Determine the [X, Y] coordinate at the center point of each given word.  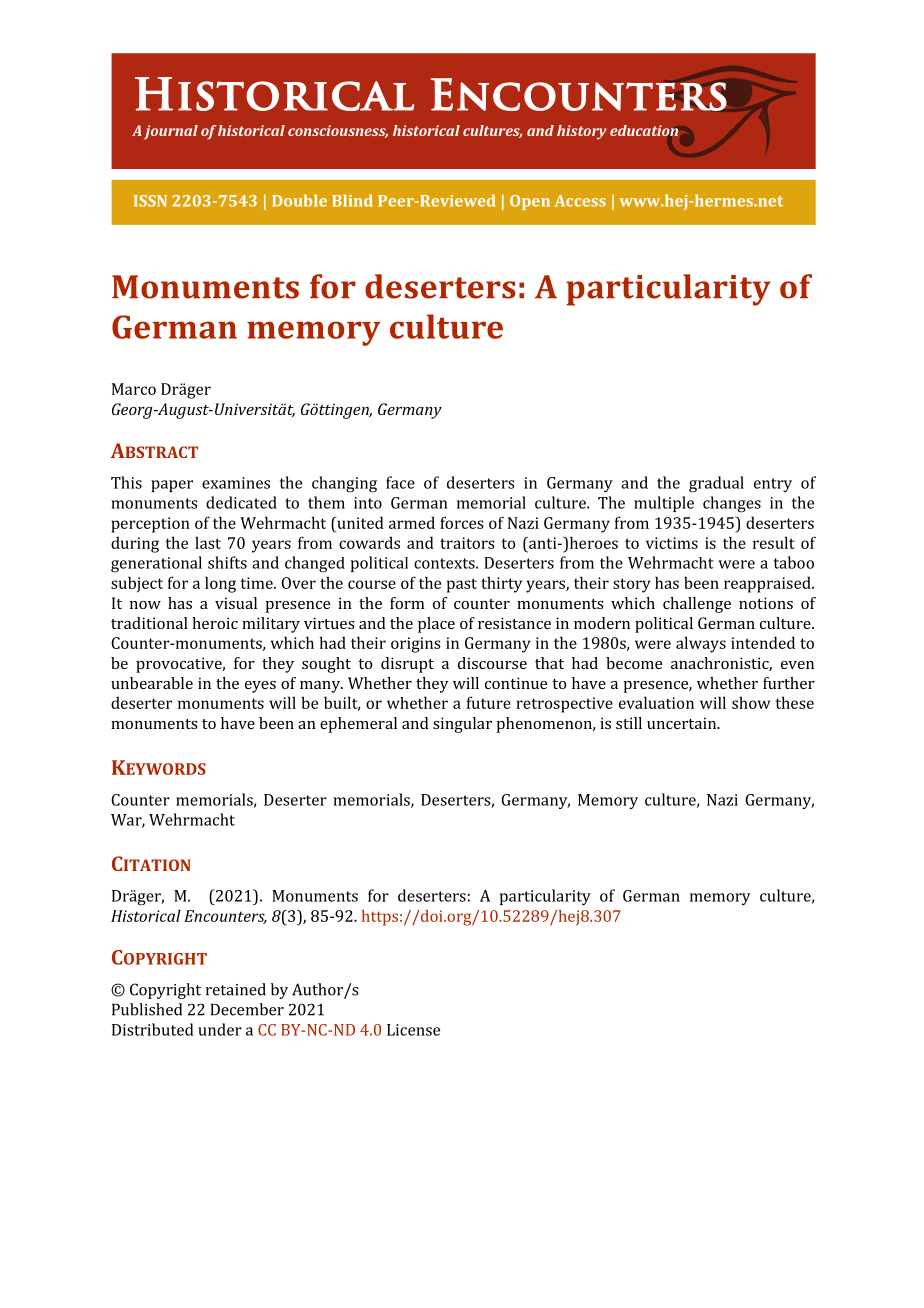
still [629, 723]
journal [171, 132]
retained [236, 989]
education [644, 130]
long [220, 584]
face [400, 482]
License [413, 1030]
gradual [716, 484]
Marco [134, 389]
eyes [260, 687]
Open [530, 202]
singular [462, 725]
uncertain [683, 723]
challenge [697, 605]
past [462, 585]
